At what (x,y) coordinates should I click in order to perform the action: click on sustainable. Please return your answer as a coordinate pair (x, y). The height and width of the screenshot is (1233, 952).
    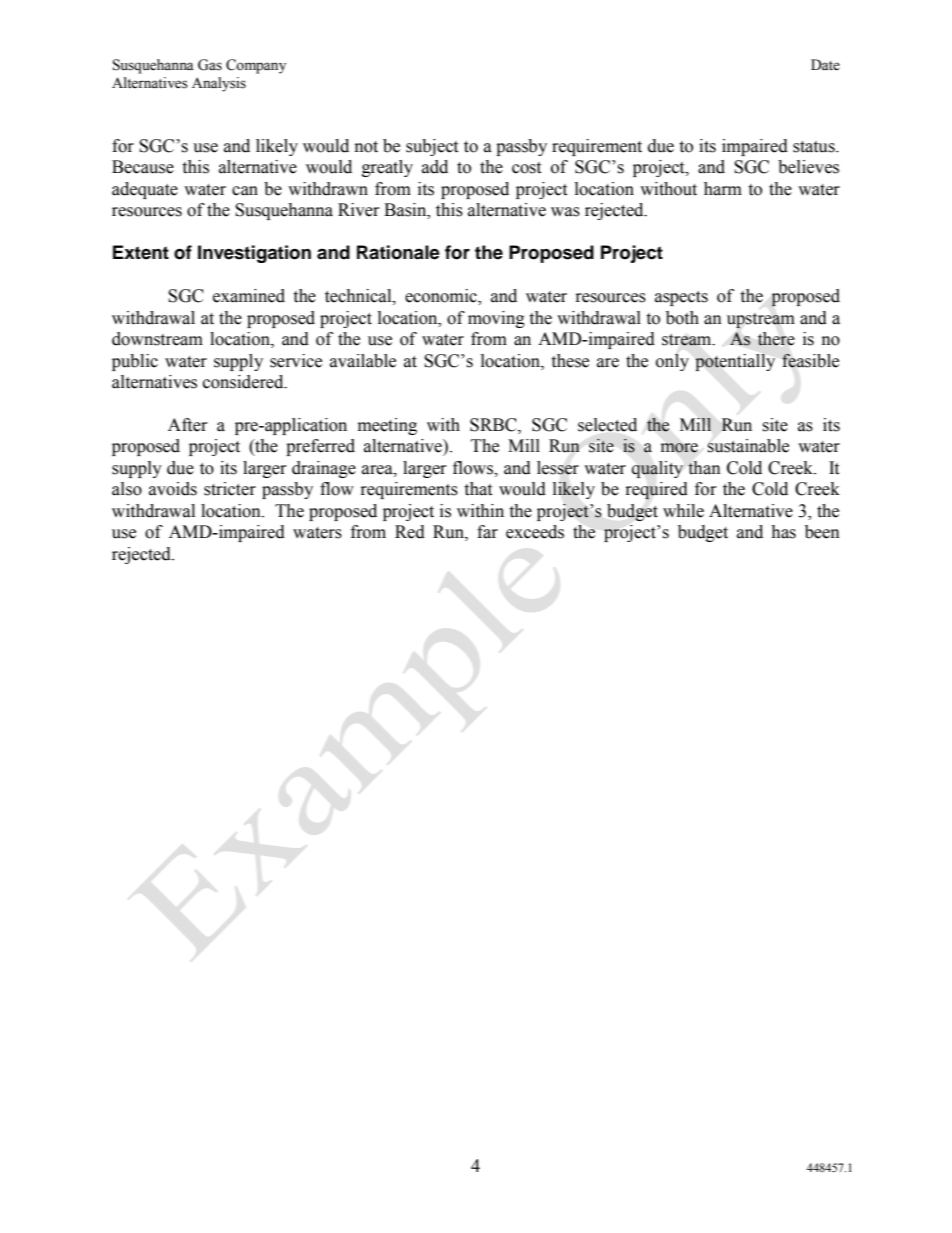
    Looking at the image, I should click on (748, 446).
